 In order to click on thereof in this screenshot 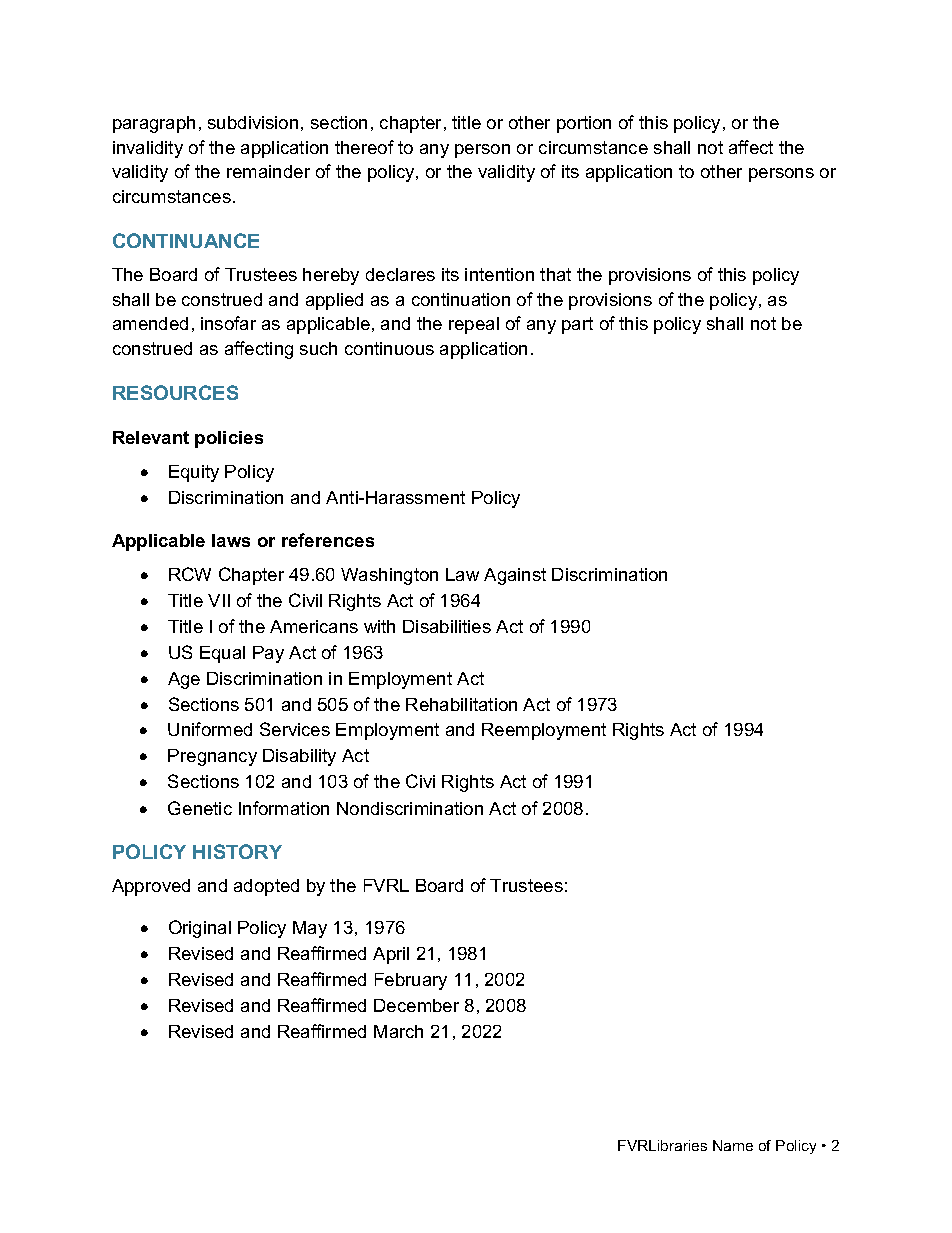, I will do `click(364, 147)`.
